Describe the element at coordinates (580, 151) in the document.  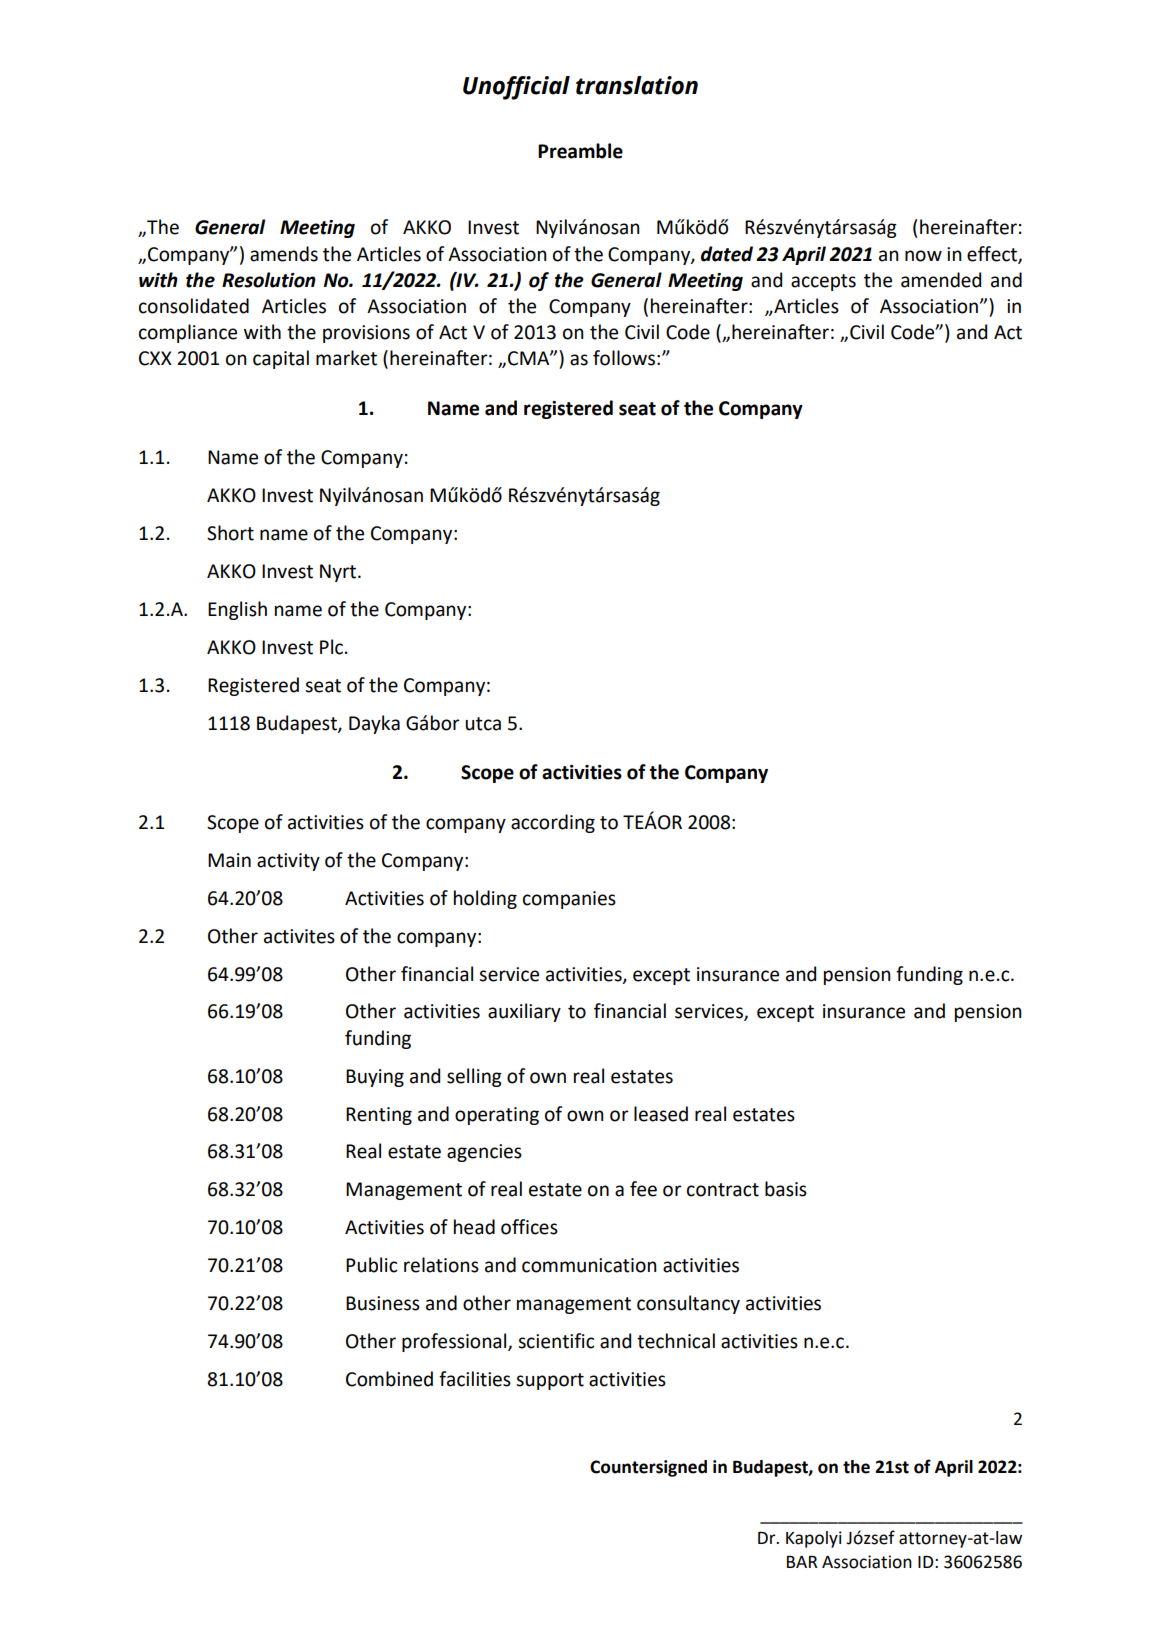
I see `Preamble` at that location.
